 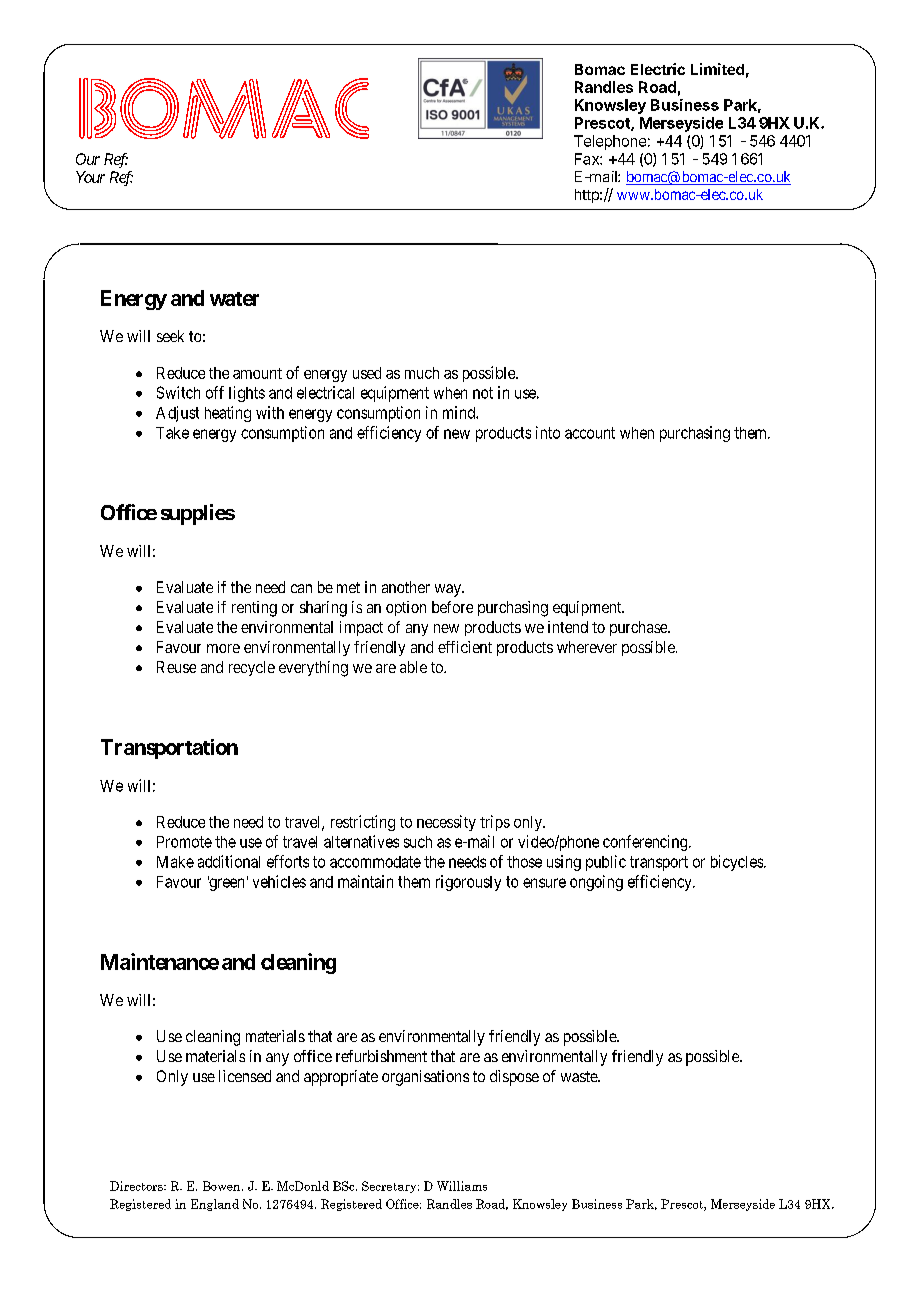 What do you see at coordinates (639, 628) in the page?
I see `purchase` at bounding box center [639, 628].
